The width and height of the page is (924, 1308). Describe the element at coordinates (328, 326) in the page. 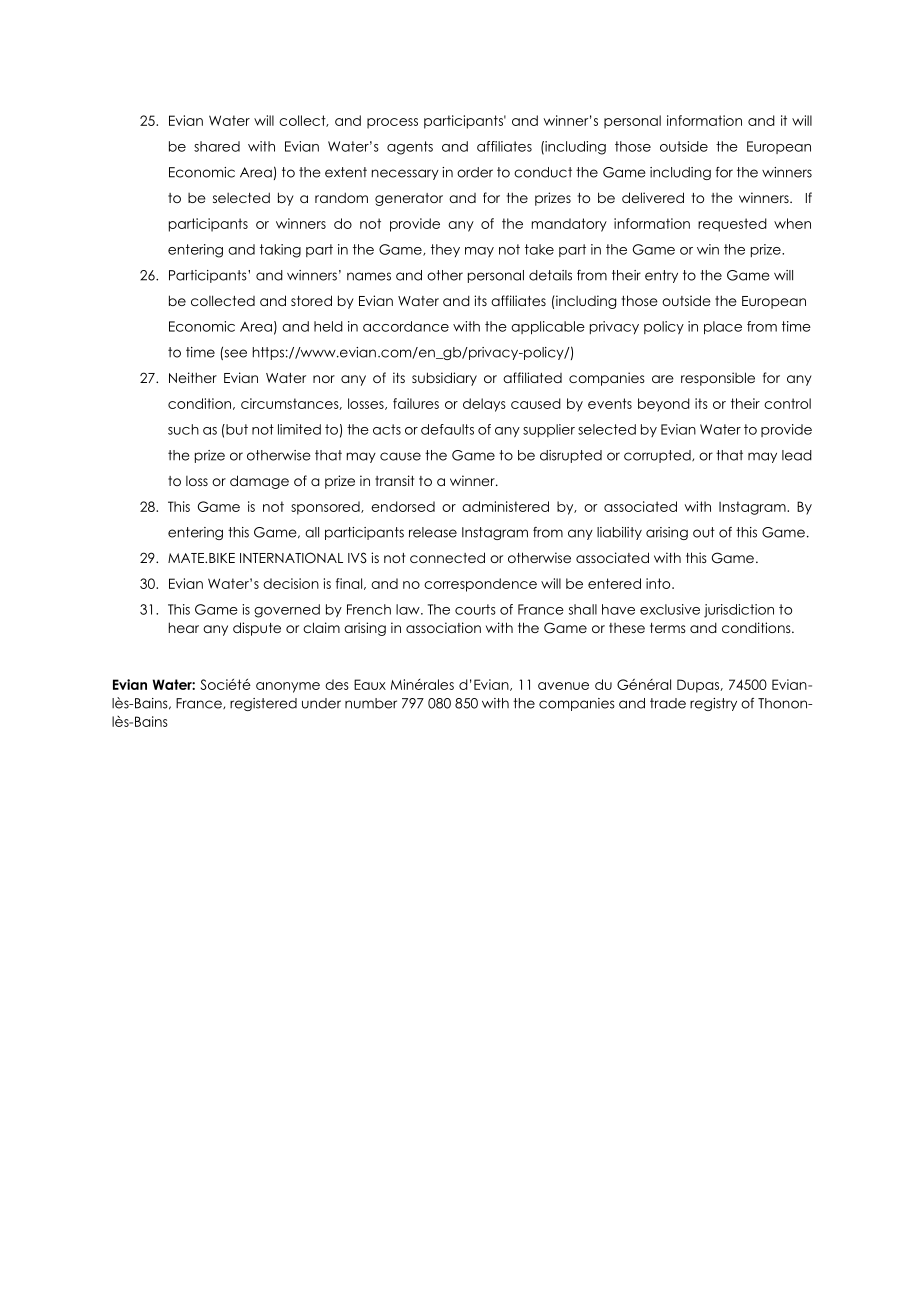

I see `held` at that location.
